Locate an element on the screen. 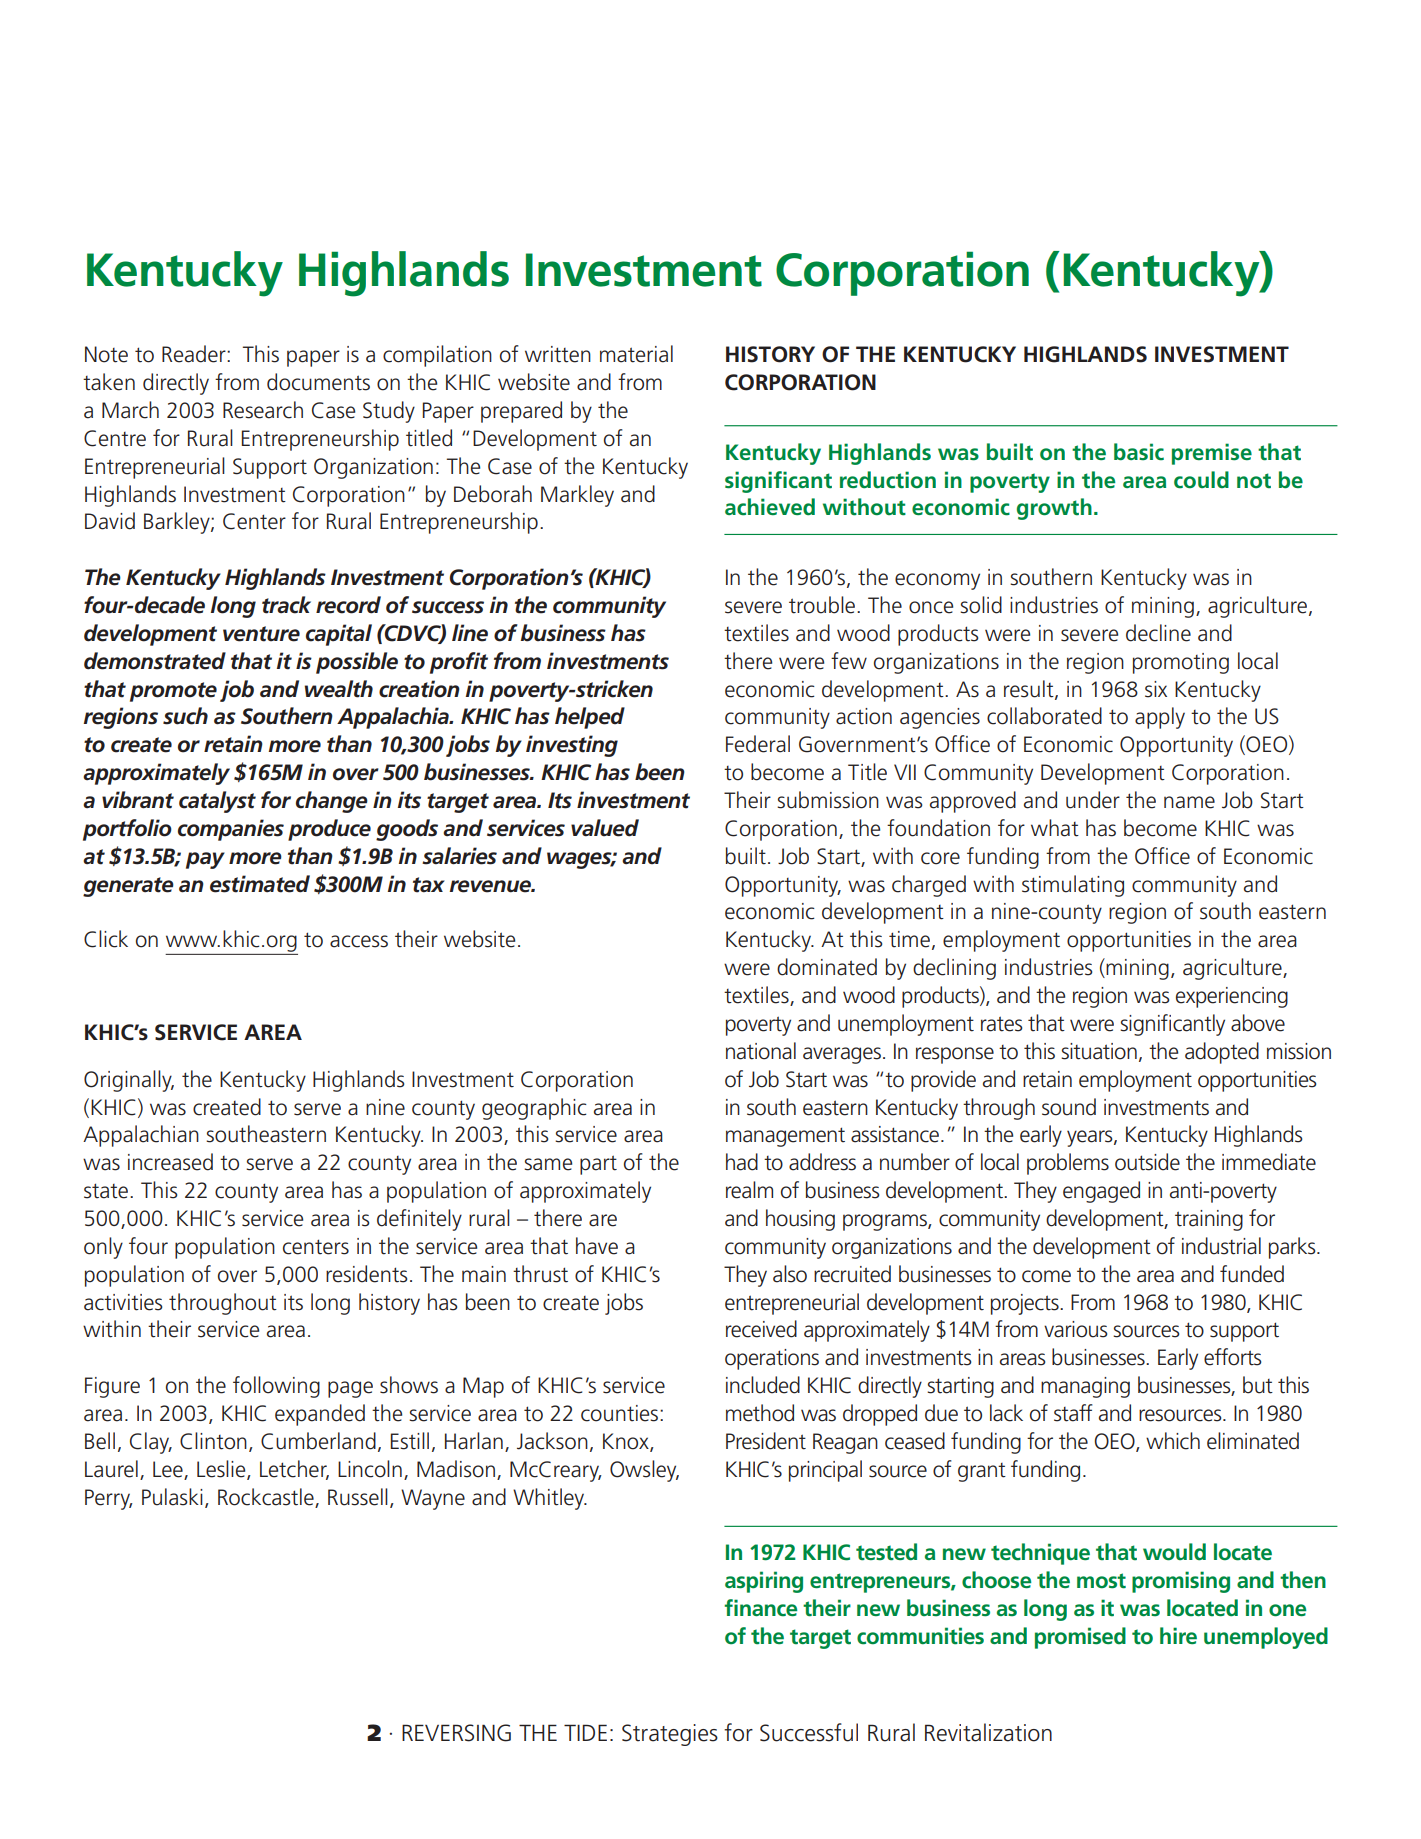 The height and width of the screenshot is (1839, 1421). national is located at coordinates (761, 1051).
